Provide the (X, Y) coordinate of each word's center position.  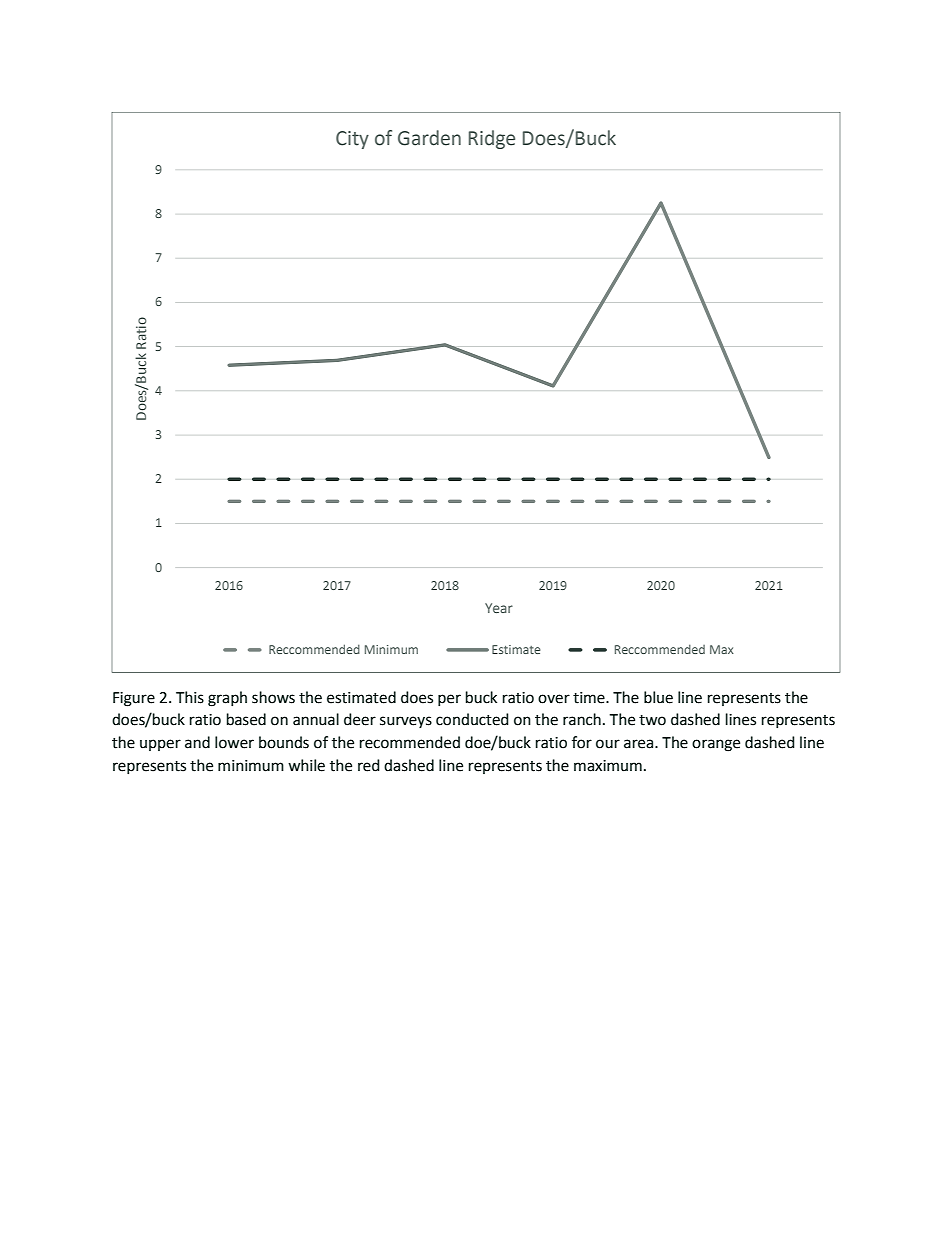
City (352, 140)
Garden (429, 138)
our (608, 744)
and (197, 742)
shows (273, 697)
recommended (410, 742)
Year (499, 608)
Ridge (492, 139)
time (590, 698)
